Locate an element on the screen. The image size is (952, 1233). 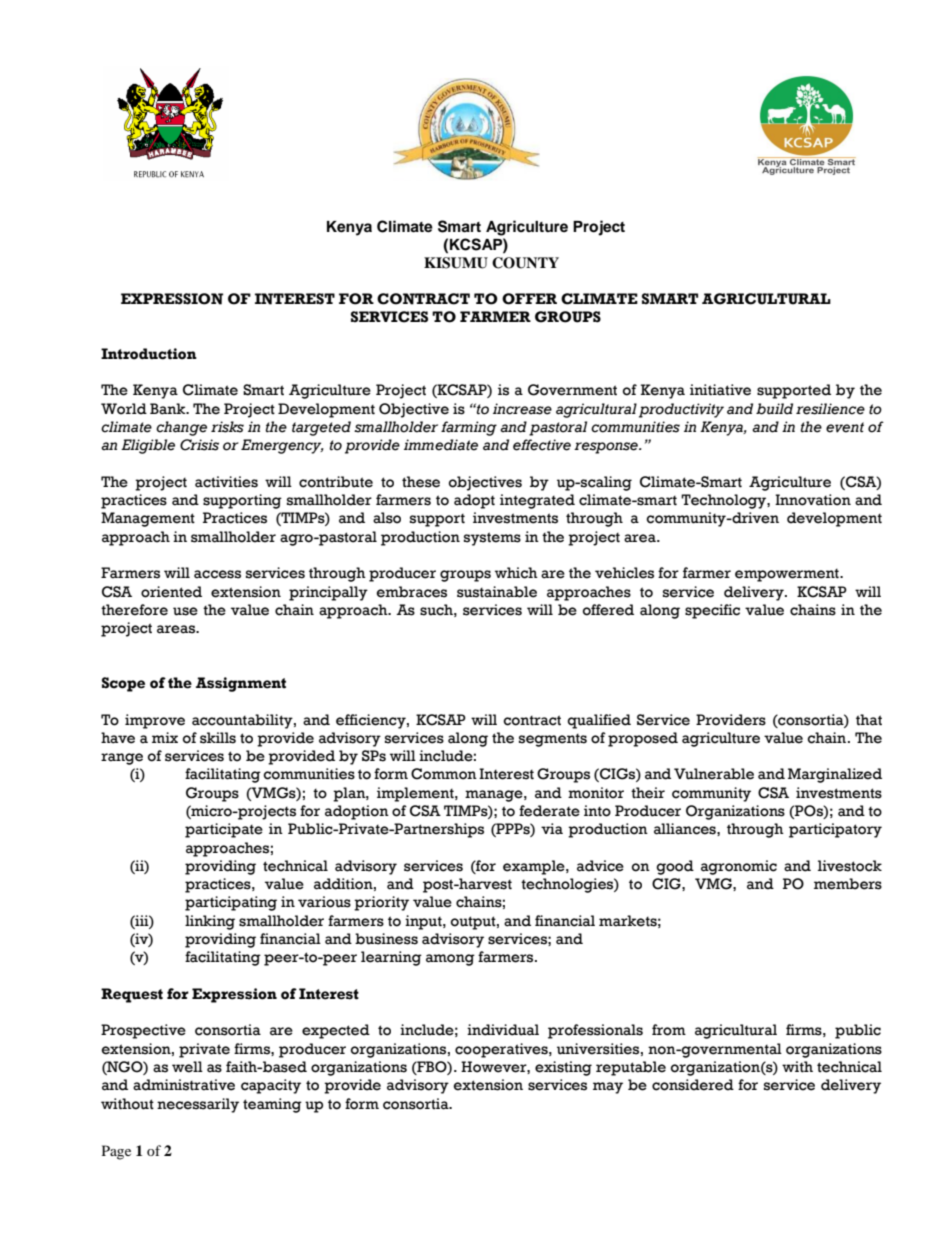
initiative is located at coordinates (720, 390).
